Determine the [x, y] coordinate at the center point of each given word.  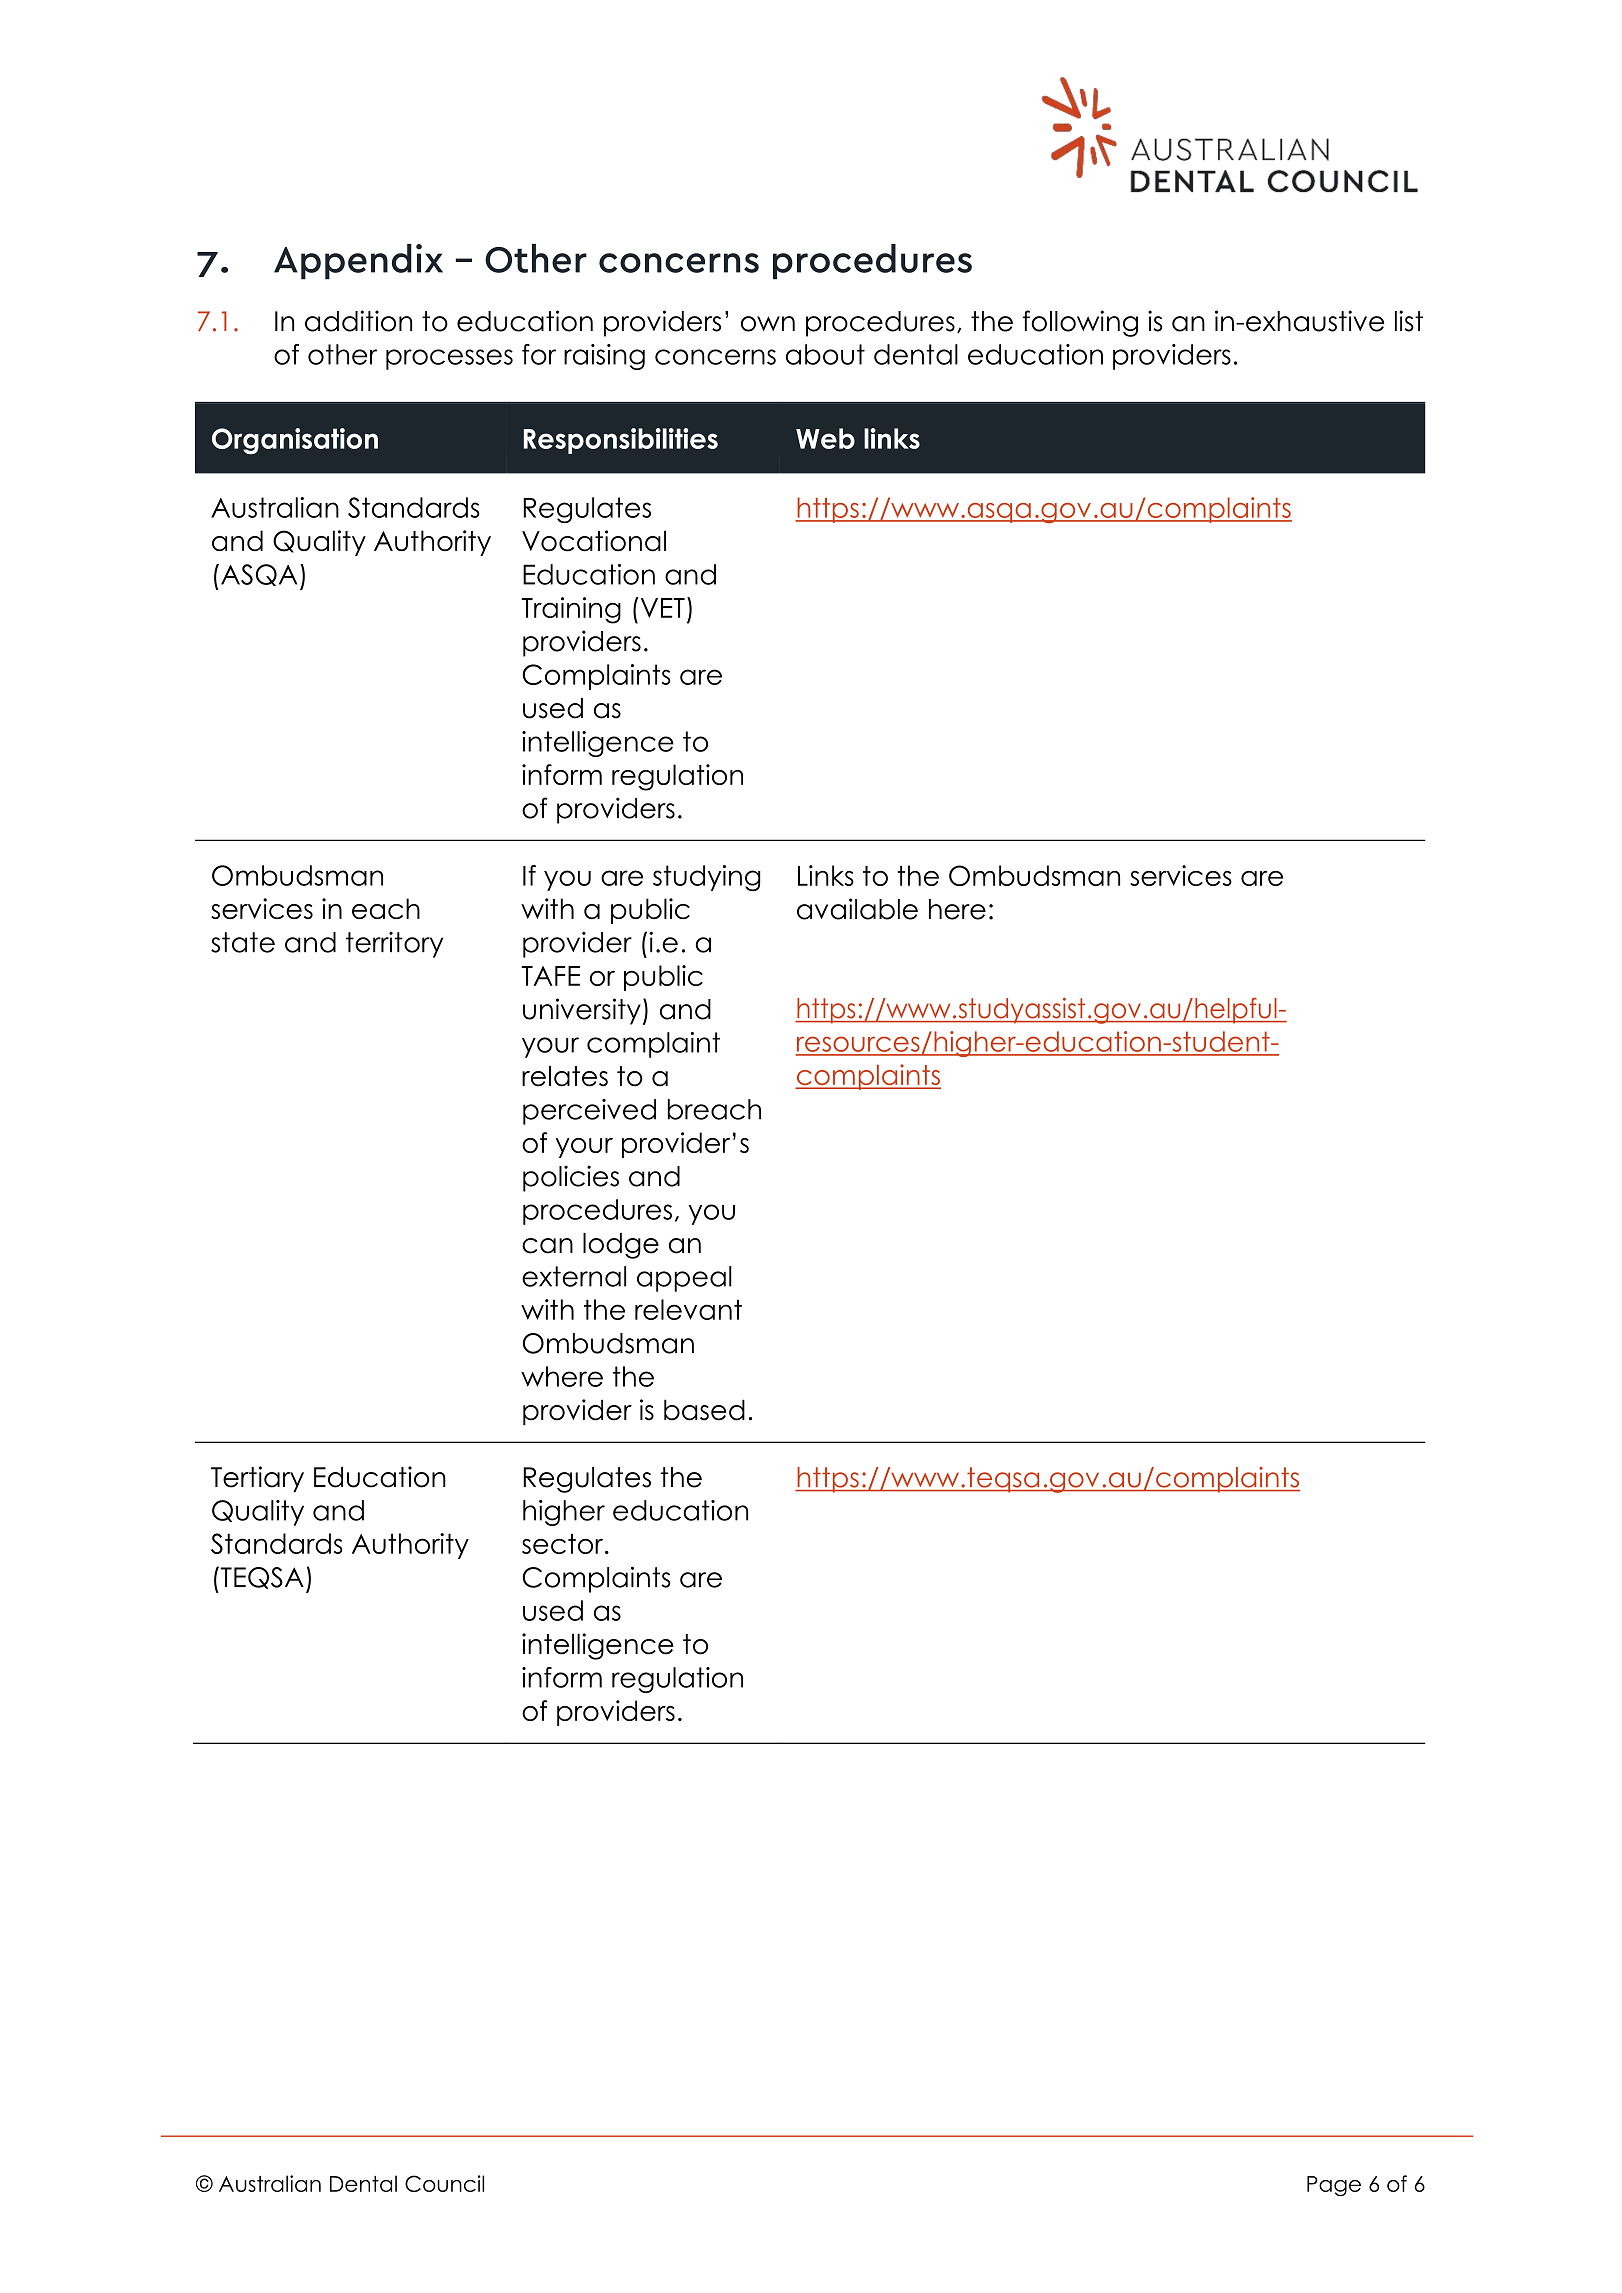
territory [394, 945]
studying [707, 878]
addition [358, 321]
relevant [688, 1309]
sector [564, 1543]
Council [444, 2183]
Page [1334, 2186]
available [857, 909]
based [704, 1410]
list [1409, 321]
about [825, 354]
